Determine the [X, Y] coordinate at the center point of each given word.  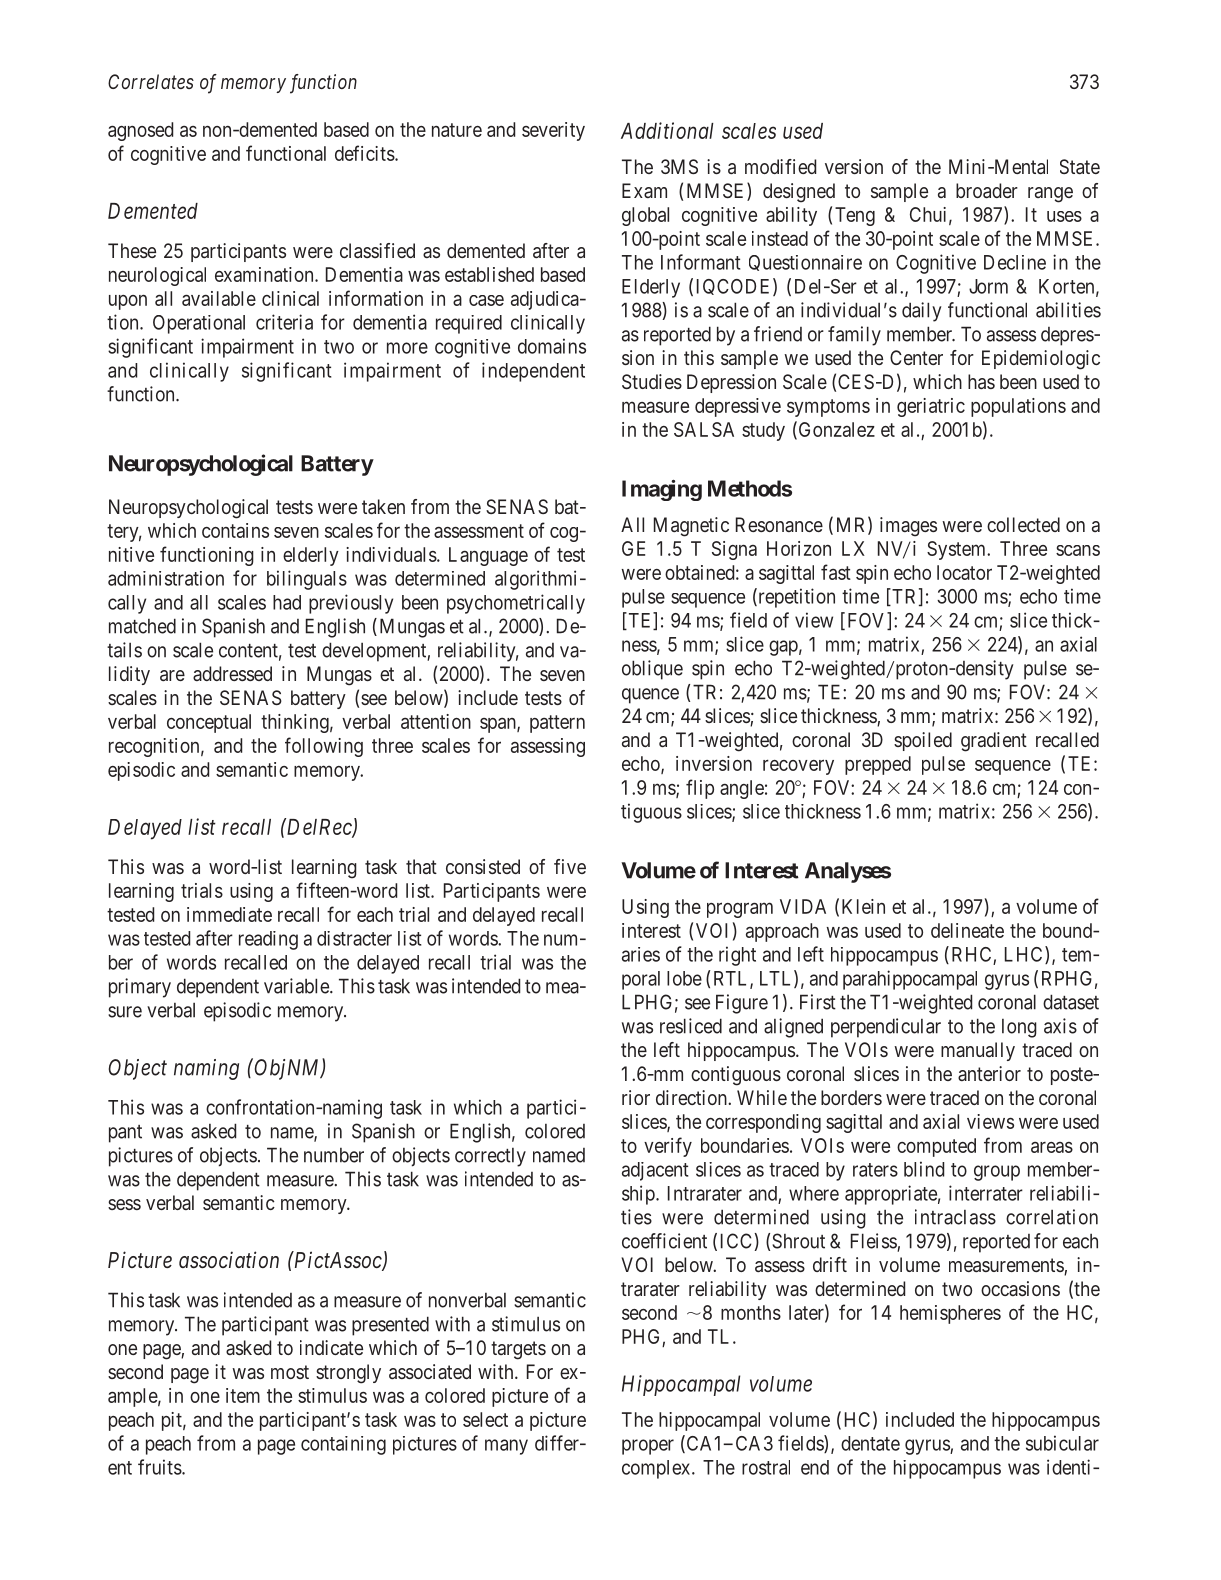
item [243, 1395]
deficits [365, 153]
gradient [994, 742]
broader [987, 190]
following [324, 747]
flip [700, 789]
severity [553, 131]
